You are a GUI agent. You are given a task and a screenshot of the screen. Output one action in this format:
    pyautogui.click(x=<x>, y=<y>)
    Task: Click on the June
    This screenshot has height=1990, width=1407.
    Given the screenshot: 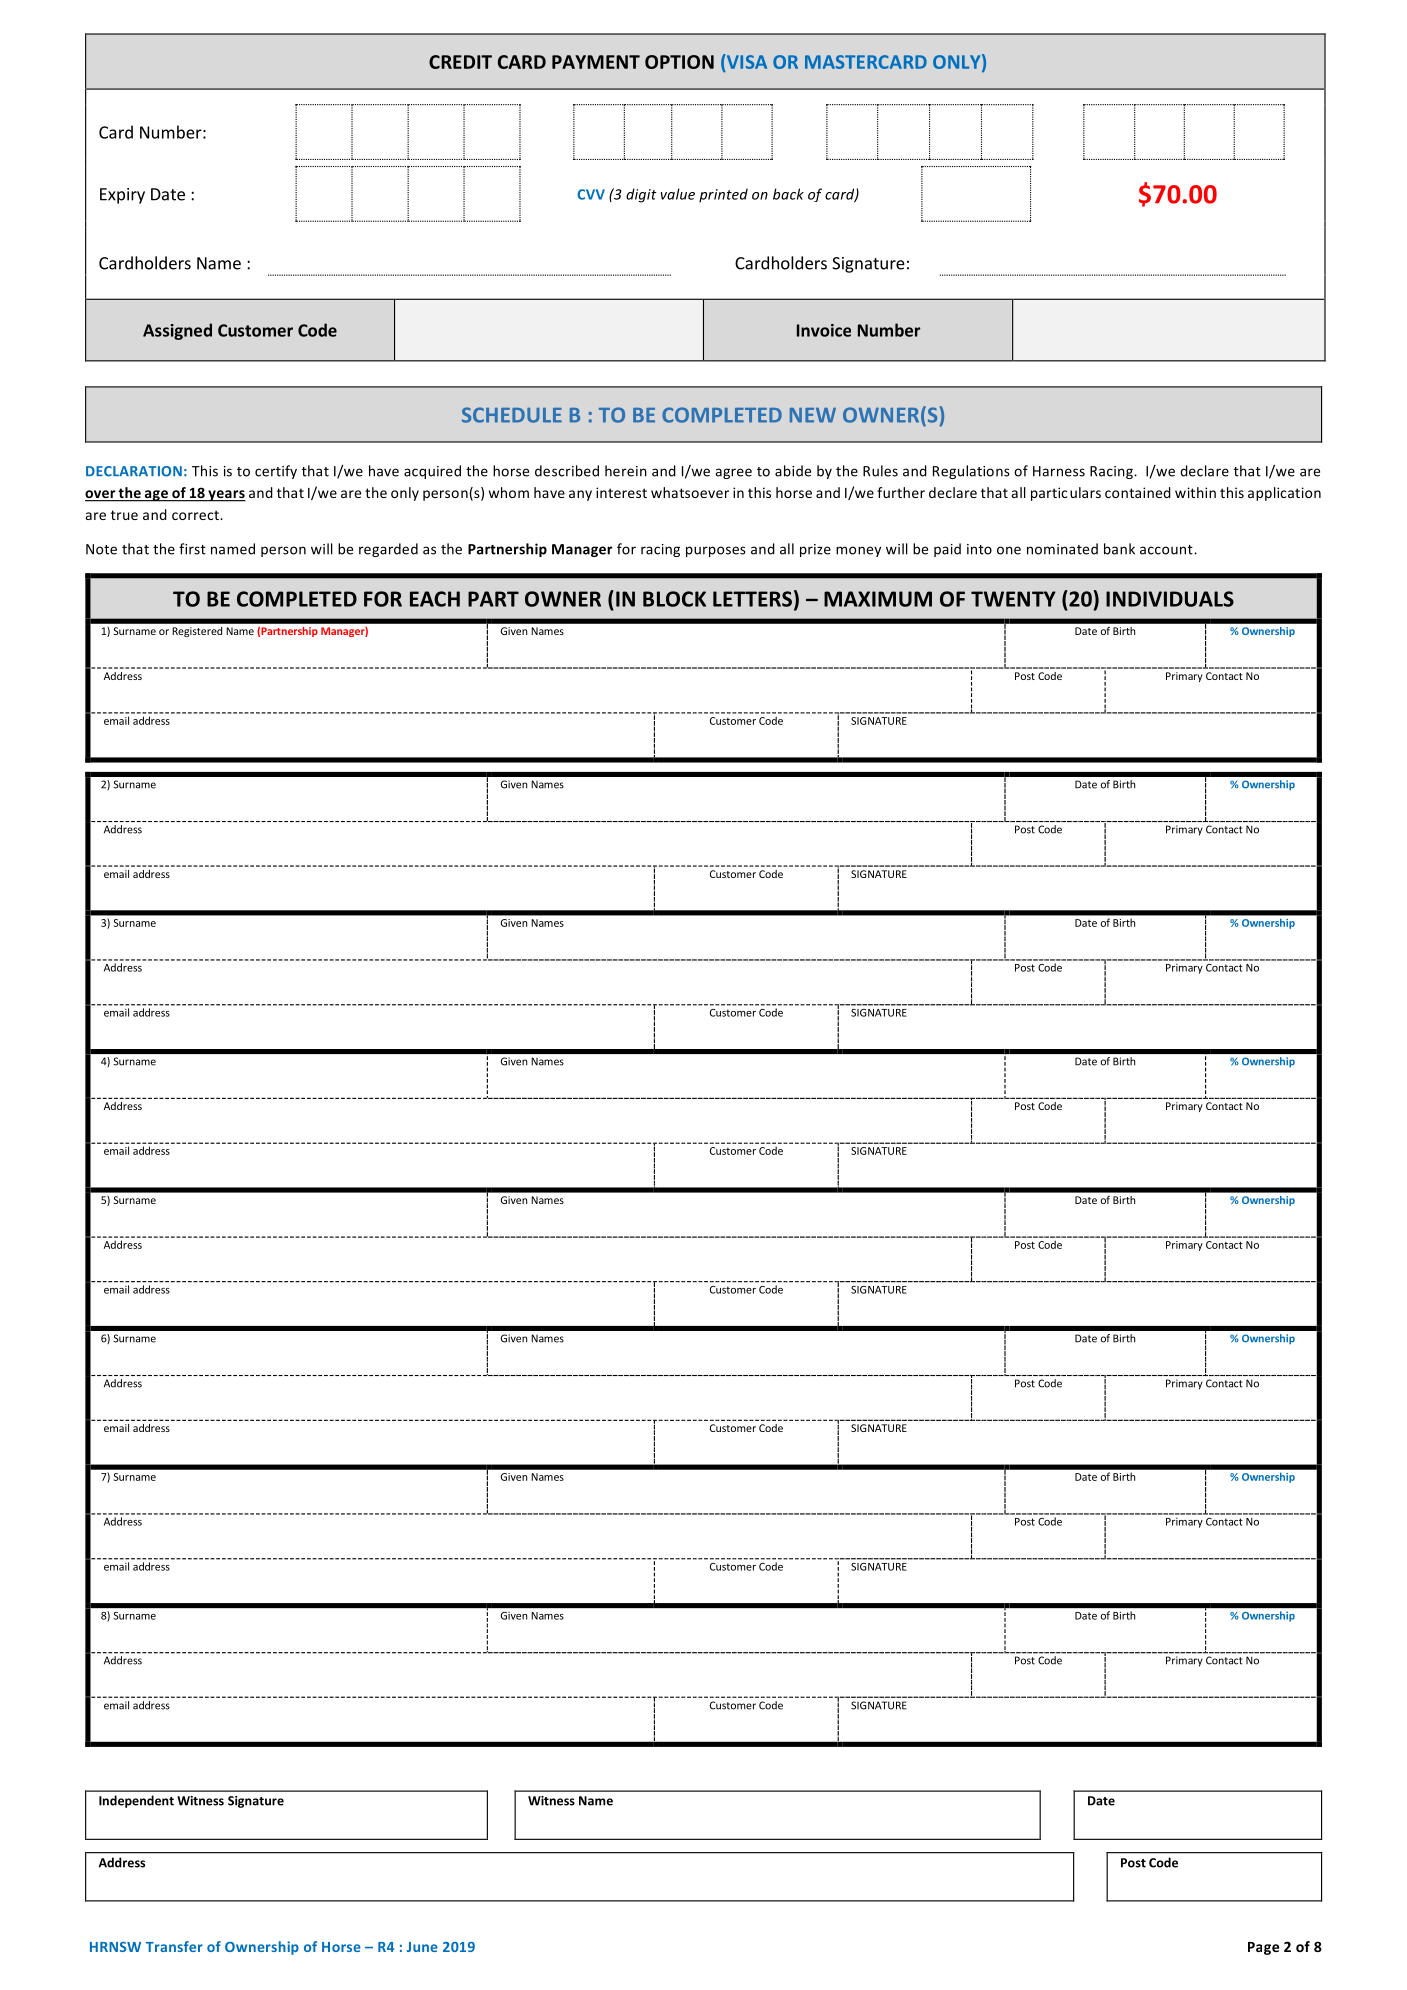 What is the action you would take?
    pyautogui.click(x=422, y=1947)
